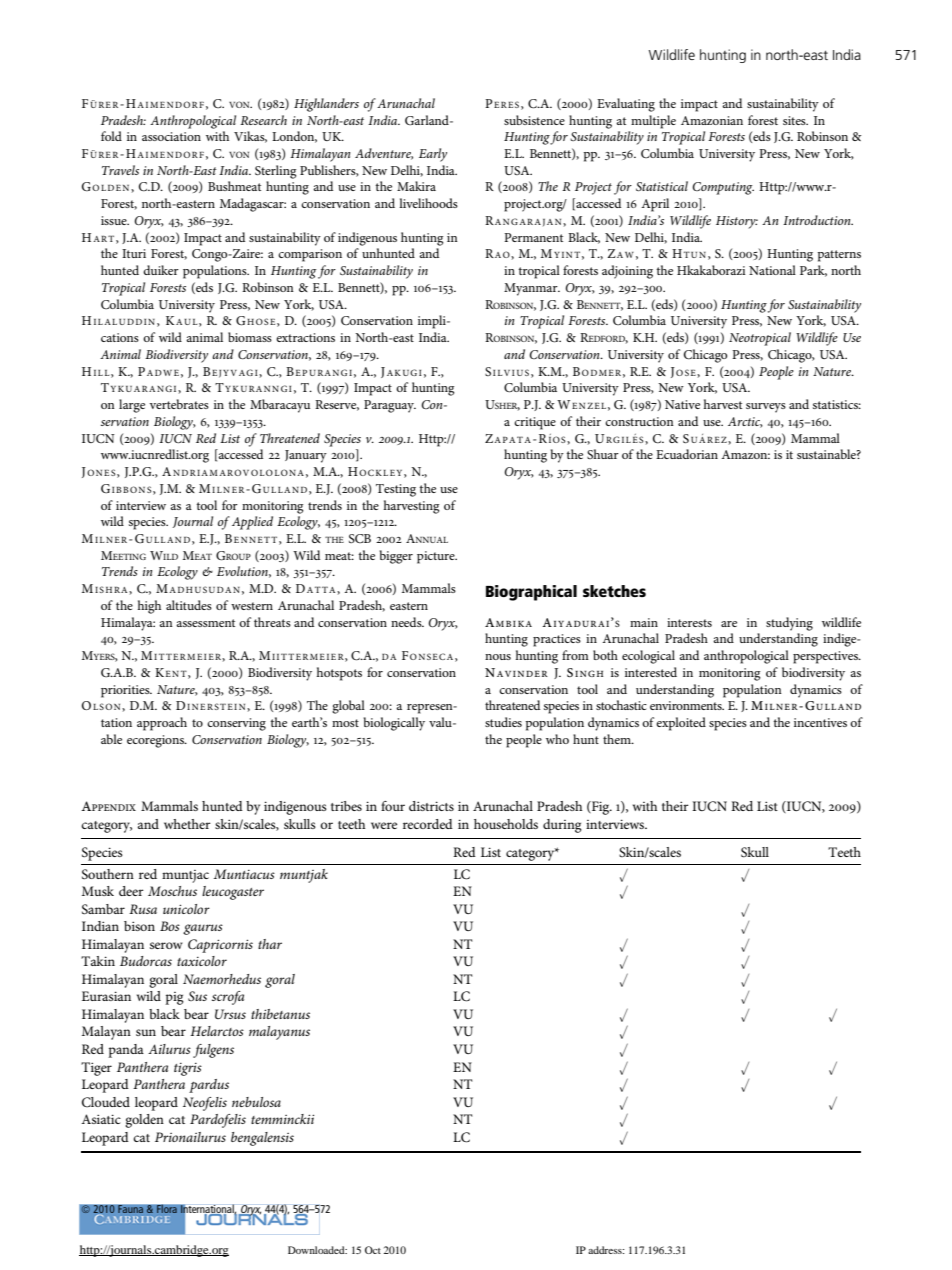 This screenshot has height=1270, width=952. Describe the element at coordinates (437, 557) in the screenshot. I see `picture` at that location.
